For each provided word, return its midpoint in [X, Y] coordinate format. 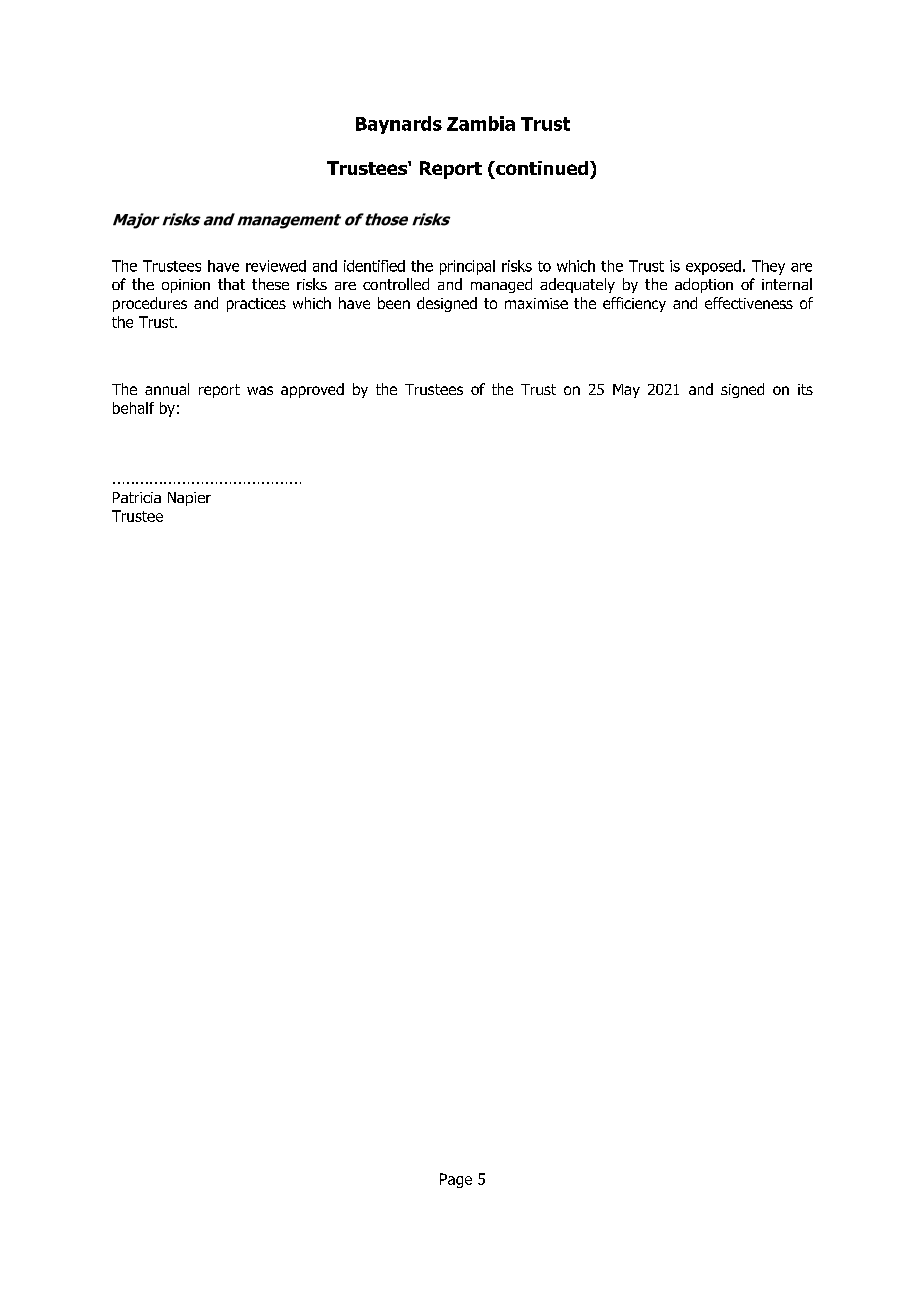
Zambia [481, 123]
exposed [713, 267]
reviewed [276, 266]
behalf [133, 408]
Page [456, 1180]
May [626, 391]
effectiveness [749, 303]
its [805, 389]
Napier [189, 499]
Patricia [137, 497]
